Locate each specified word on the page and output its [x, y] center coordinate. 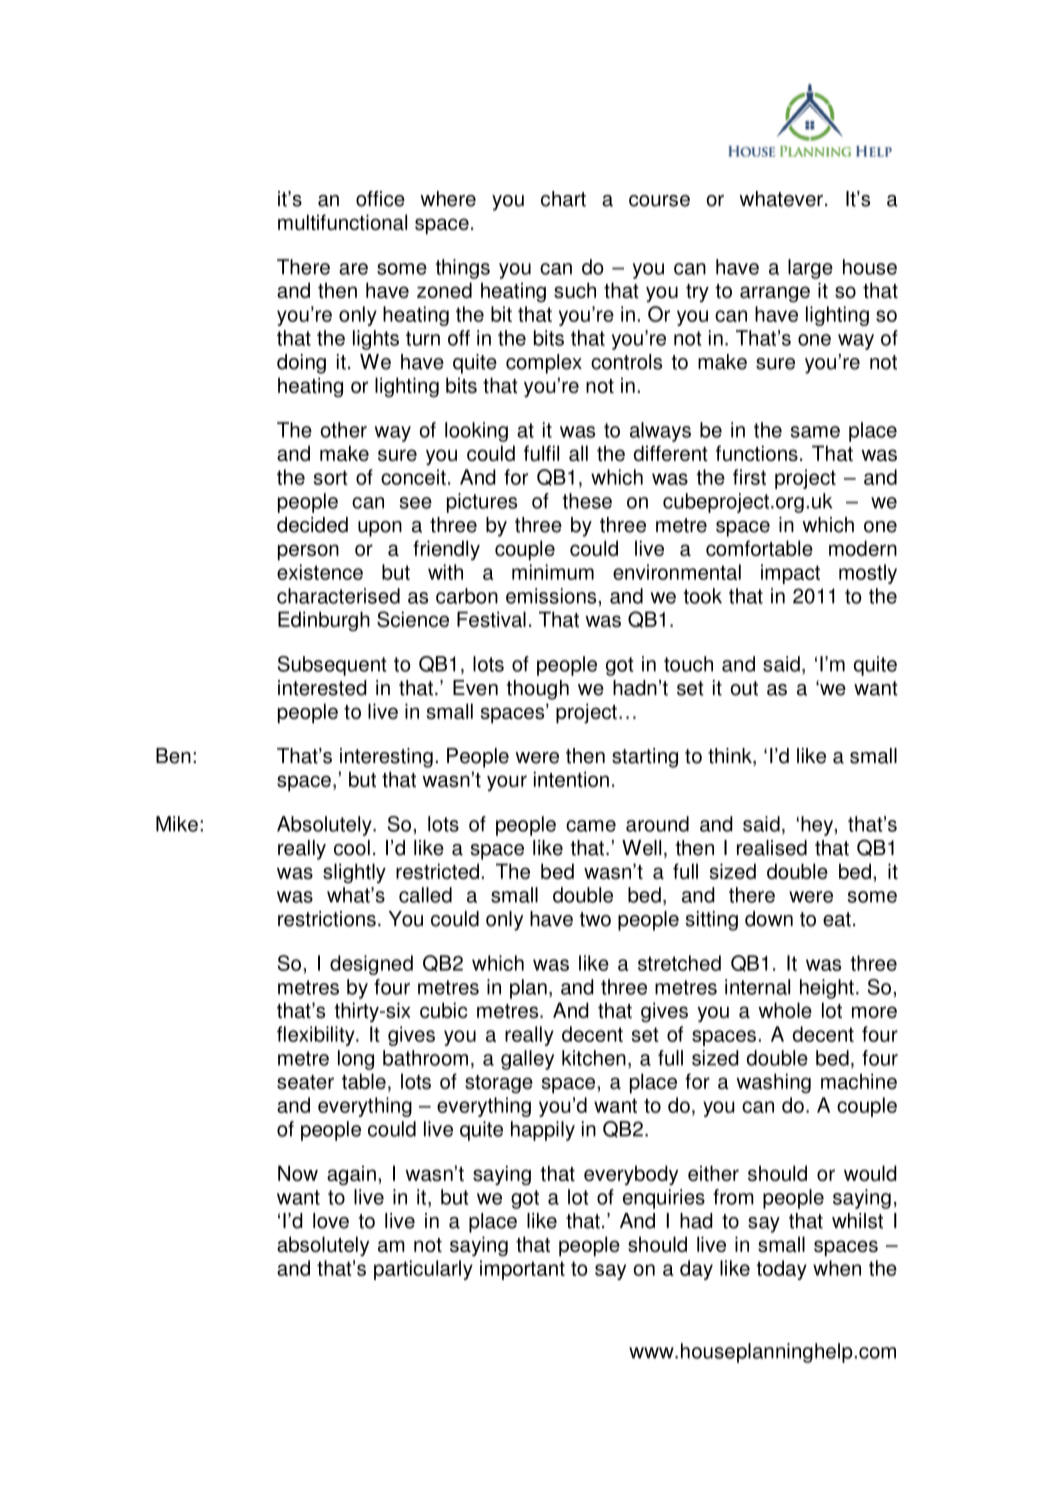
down [769, 919]
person [308, 552]
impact [790, 574]
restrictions [327, 919]
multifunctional [342, 222]
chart [563, 199]
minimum [553, 572]
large [810, 269]
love [331, 1221]
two [595, 919]
